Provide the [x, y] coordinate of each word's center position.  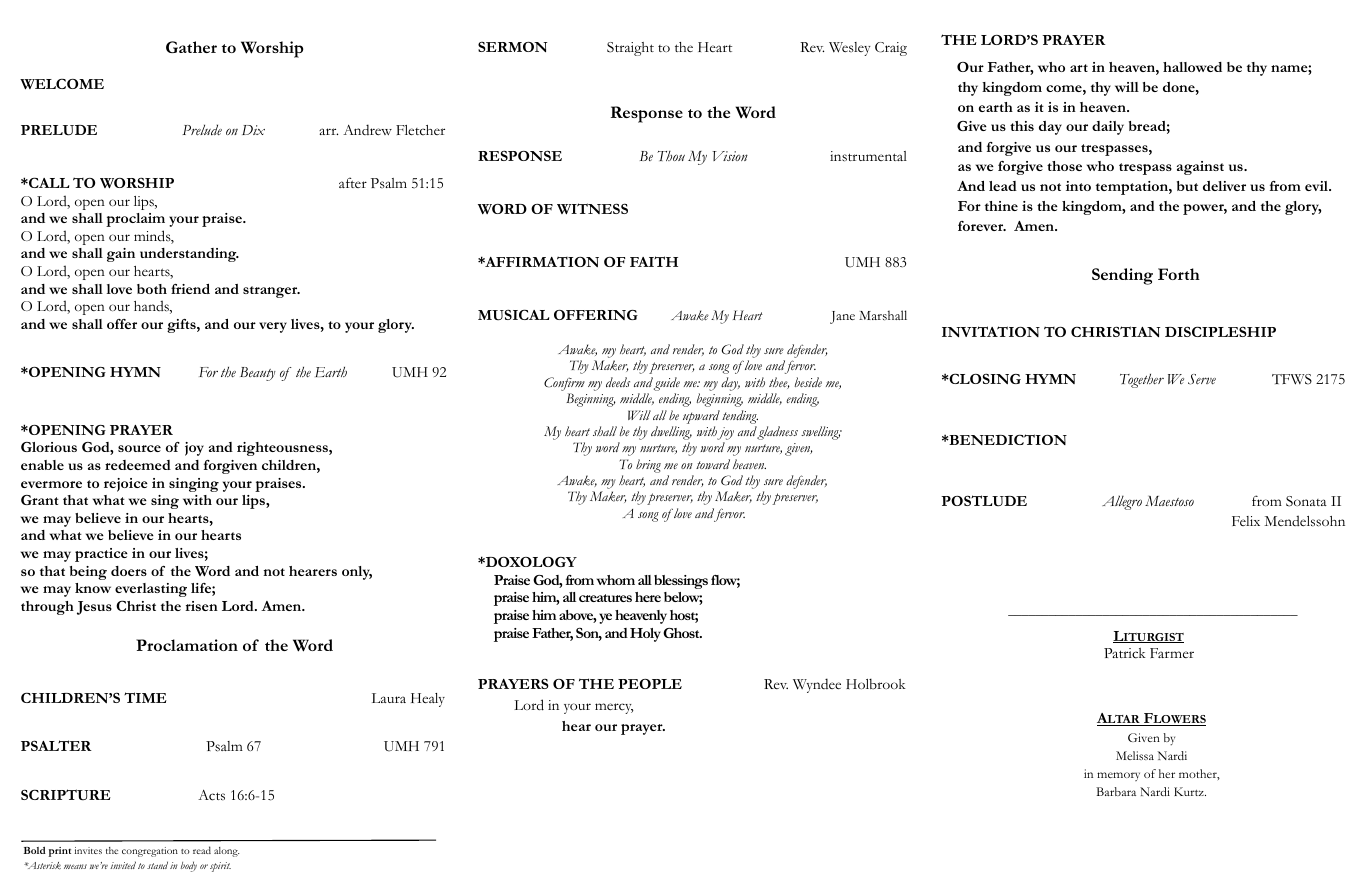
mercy [614, 708]
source [139, 448]
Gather [191, 47]
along [226, 852]
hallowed [1192, 67]
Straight [630, 49]
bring [648, 466]
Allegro [1122, 502]
